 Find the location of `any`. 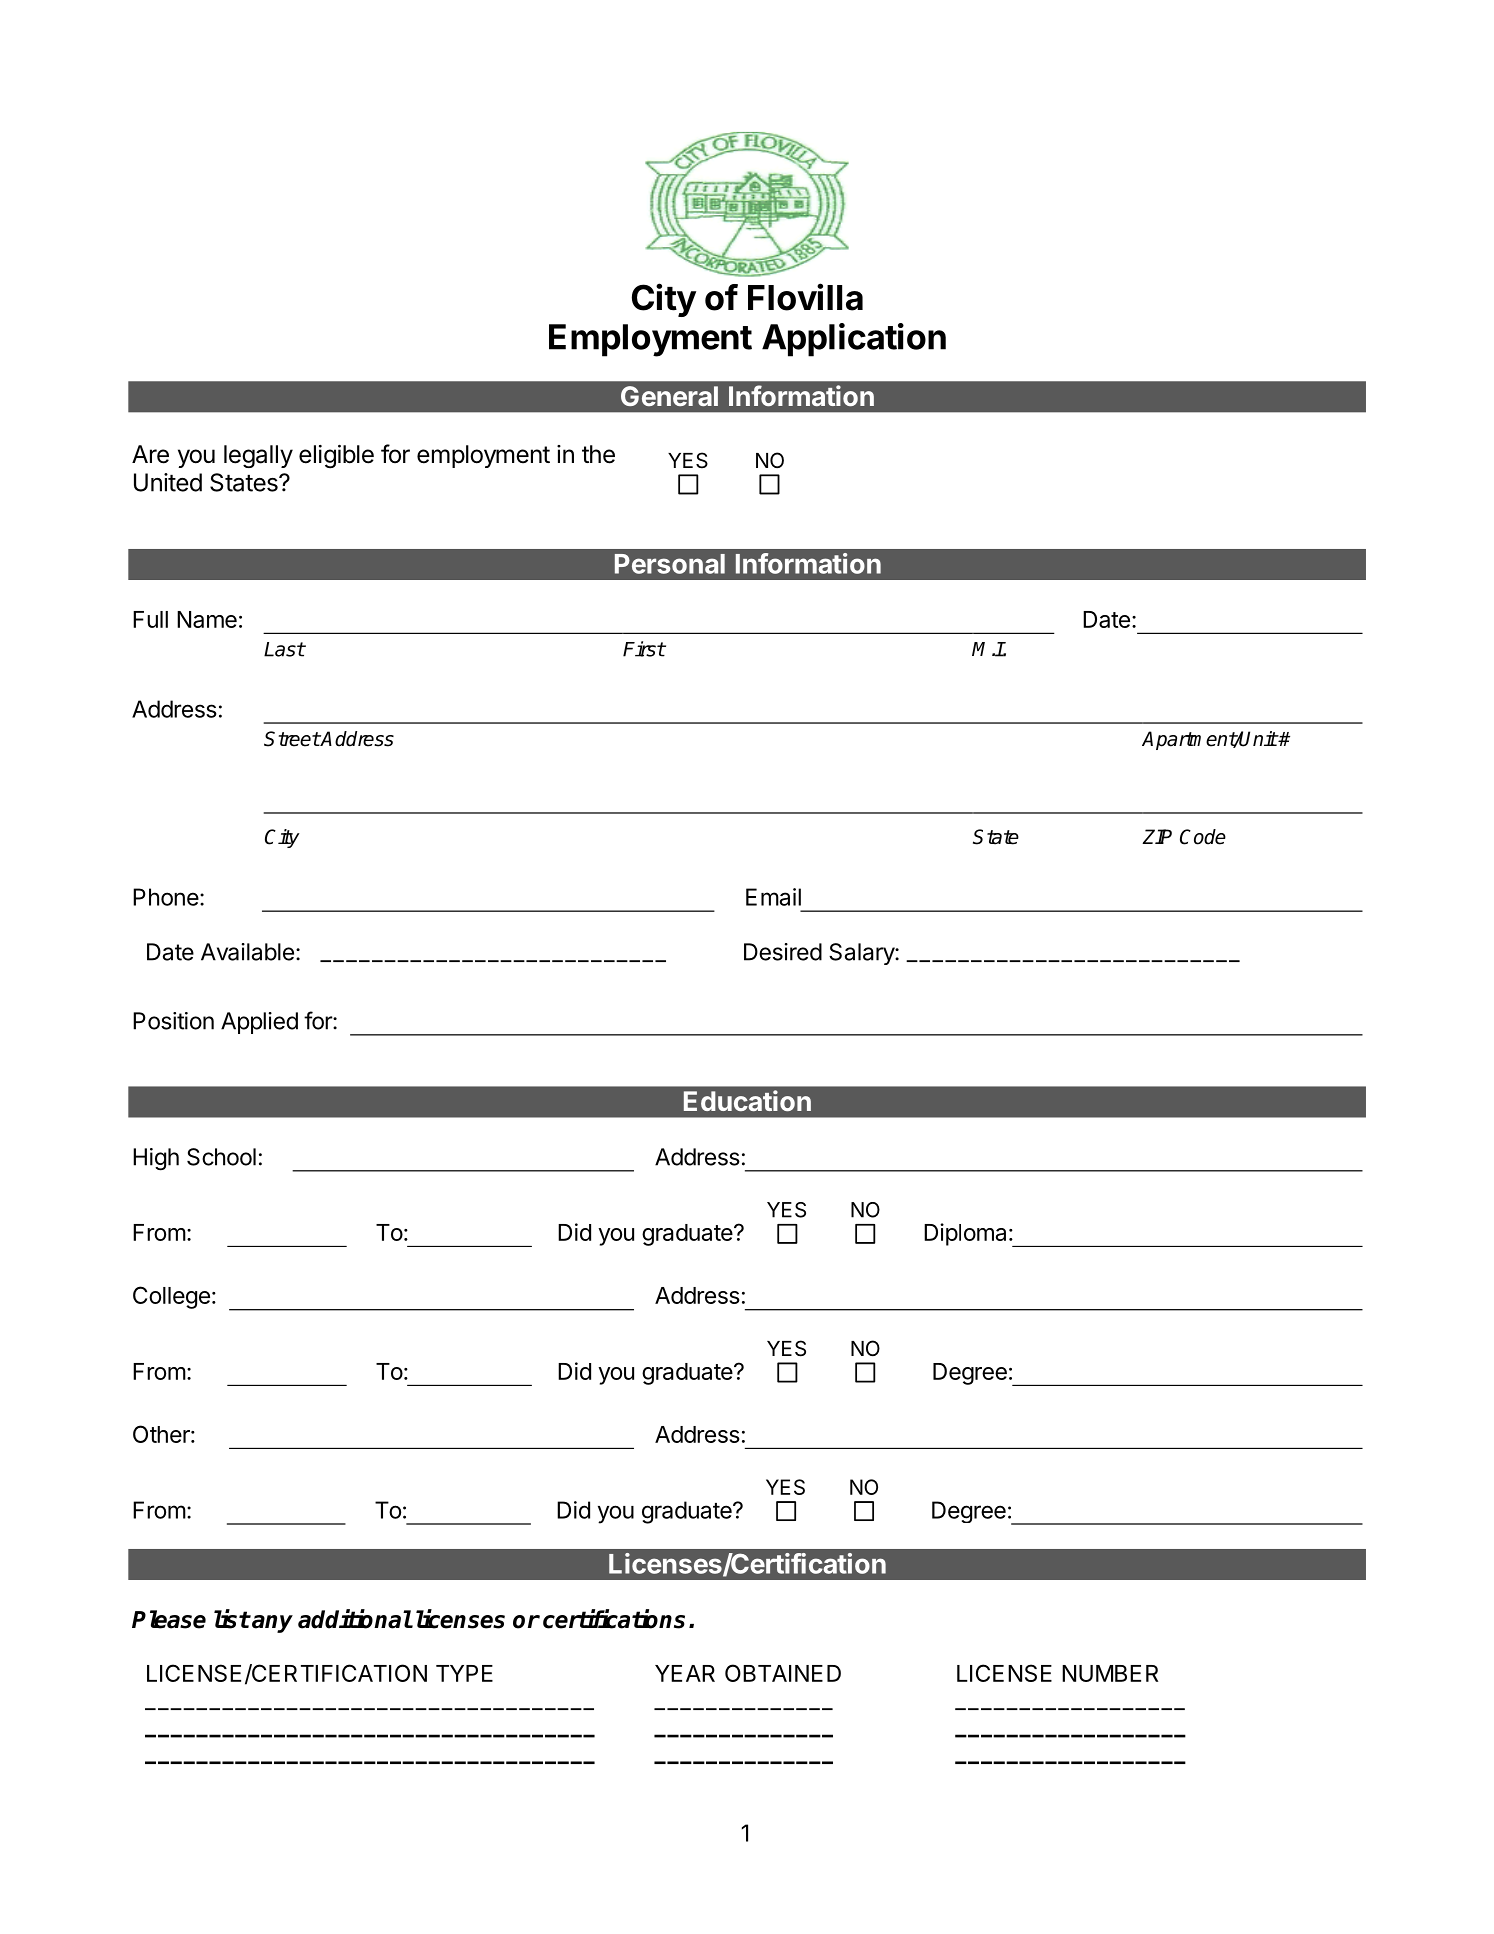

any is located at coordinates (271, 1624).
